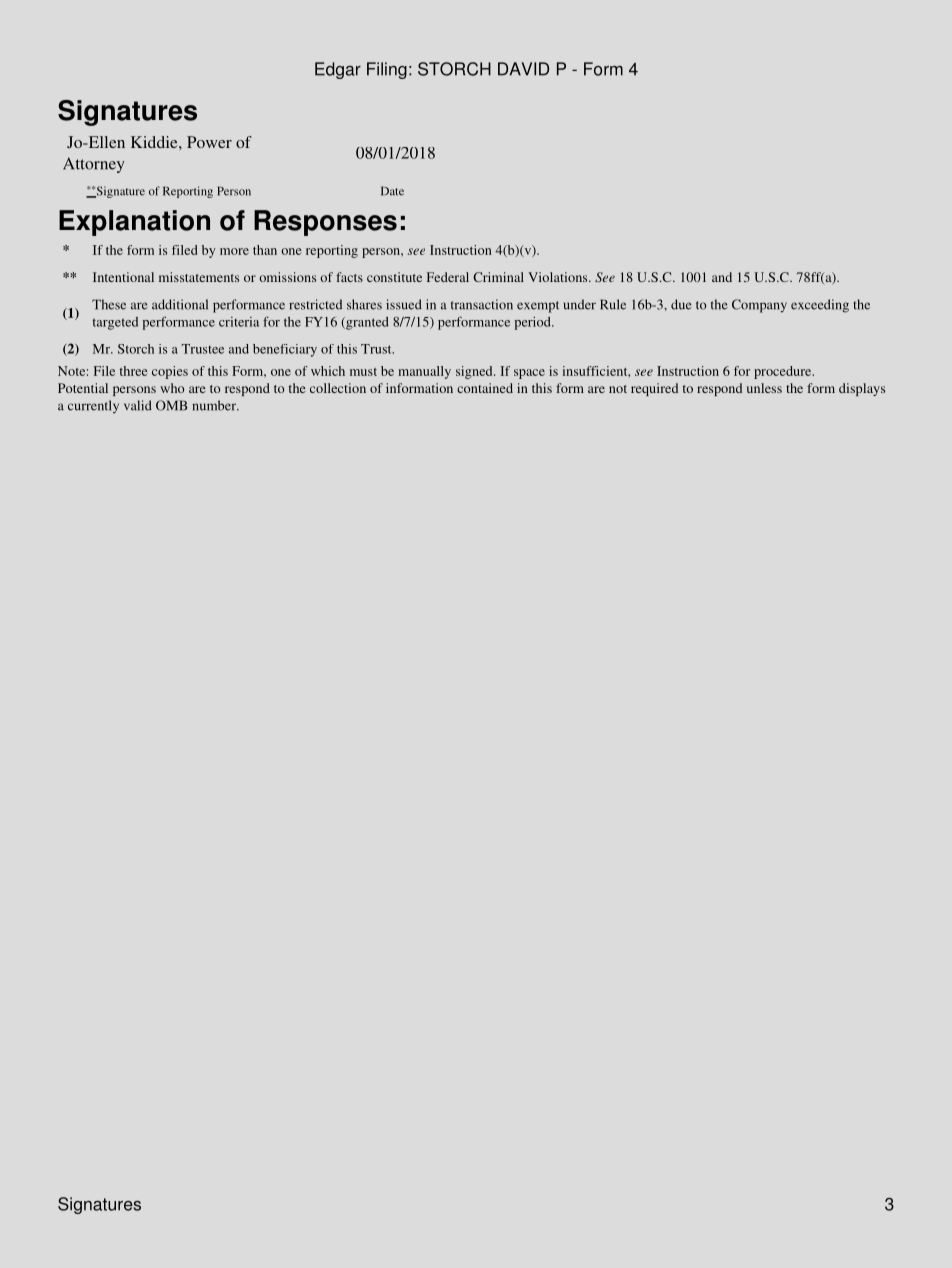  What do you see at coordinates (387, 70) in the page?
I see `Filing` at bounding box center [387, 70].
